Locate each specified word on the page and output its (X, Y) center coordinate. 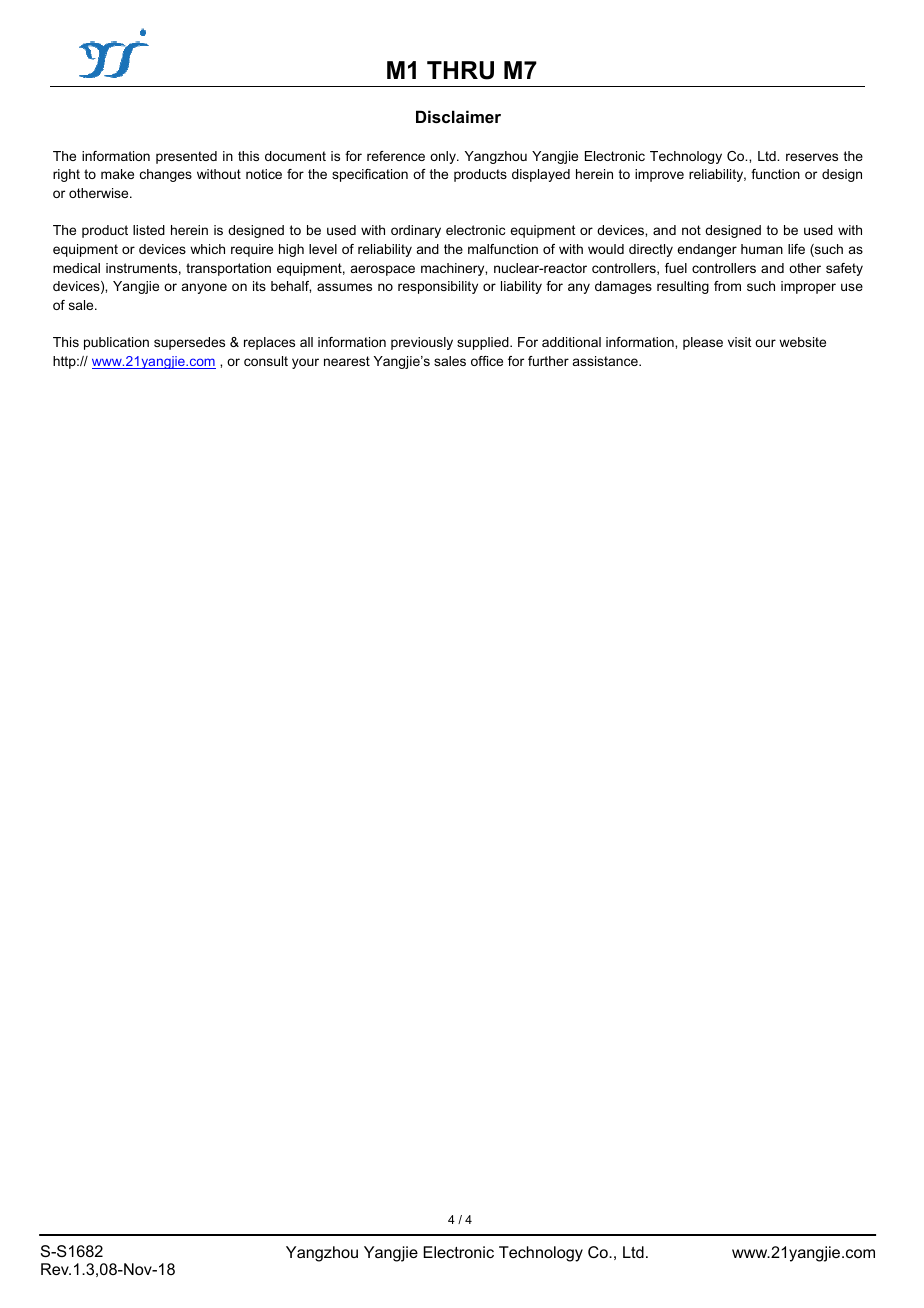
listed (149, 230)
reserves (812, 157)
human (762, 249)
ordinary (416, 231)
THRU (460, 70)
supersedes (189, 343)
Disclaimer (458, 116)
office (487, 361)
